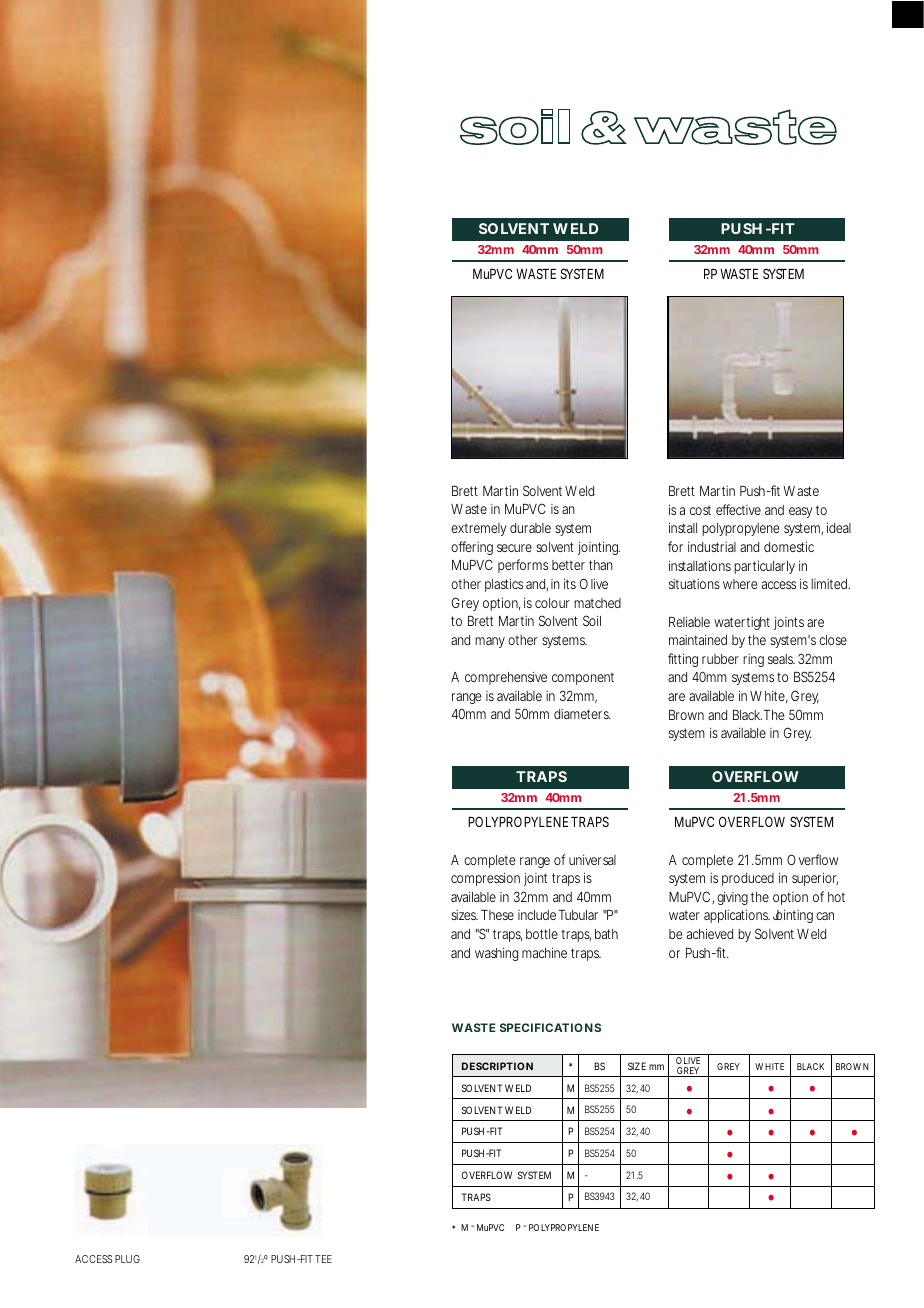 Image resolution: width=924 pixels, height=1308 pixels. Describe the element at coordinates (127, 1259) in the image. I see `PLUG` at that location.
